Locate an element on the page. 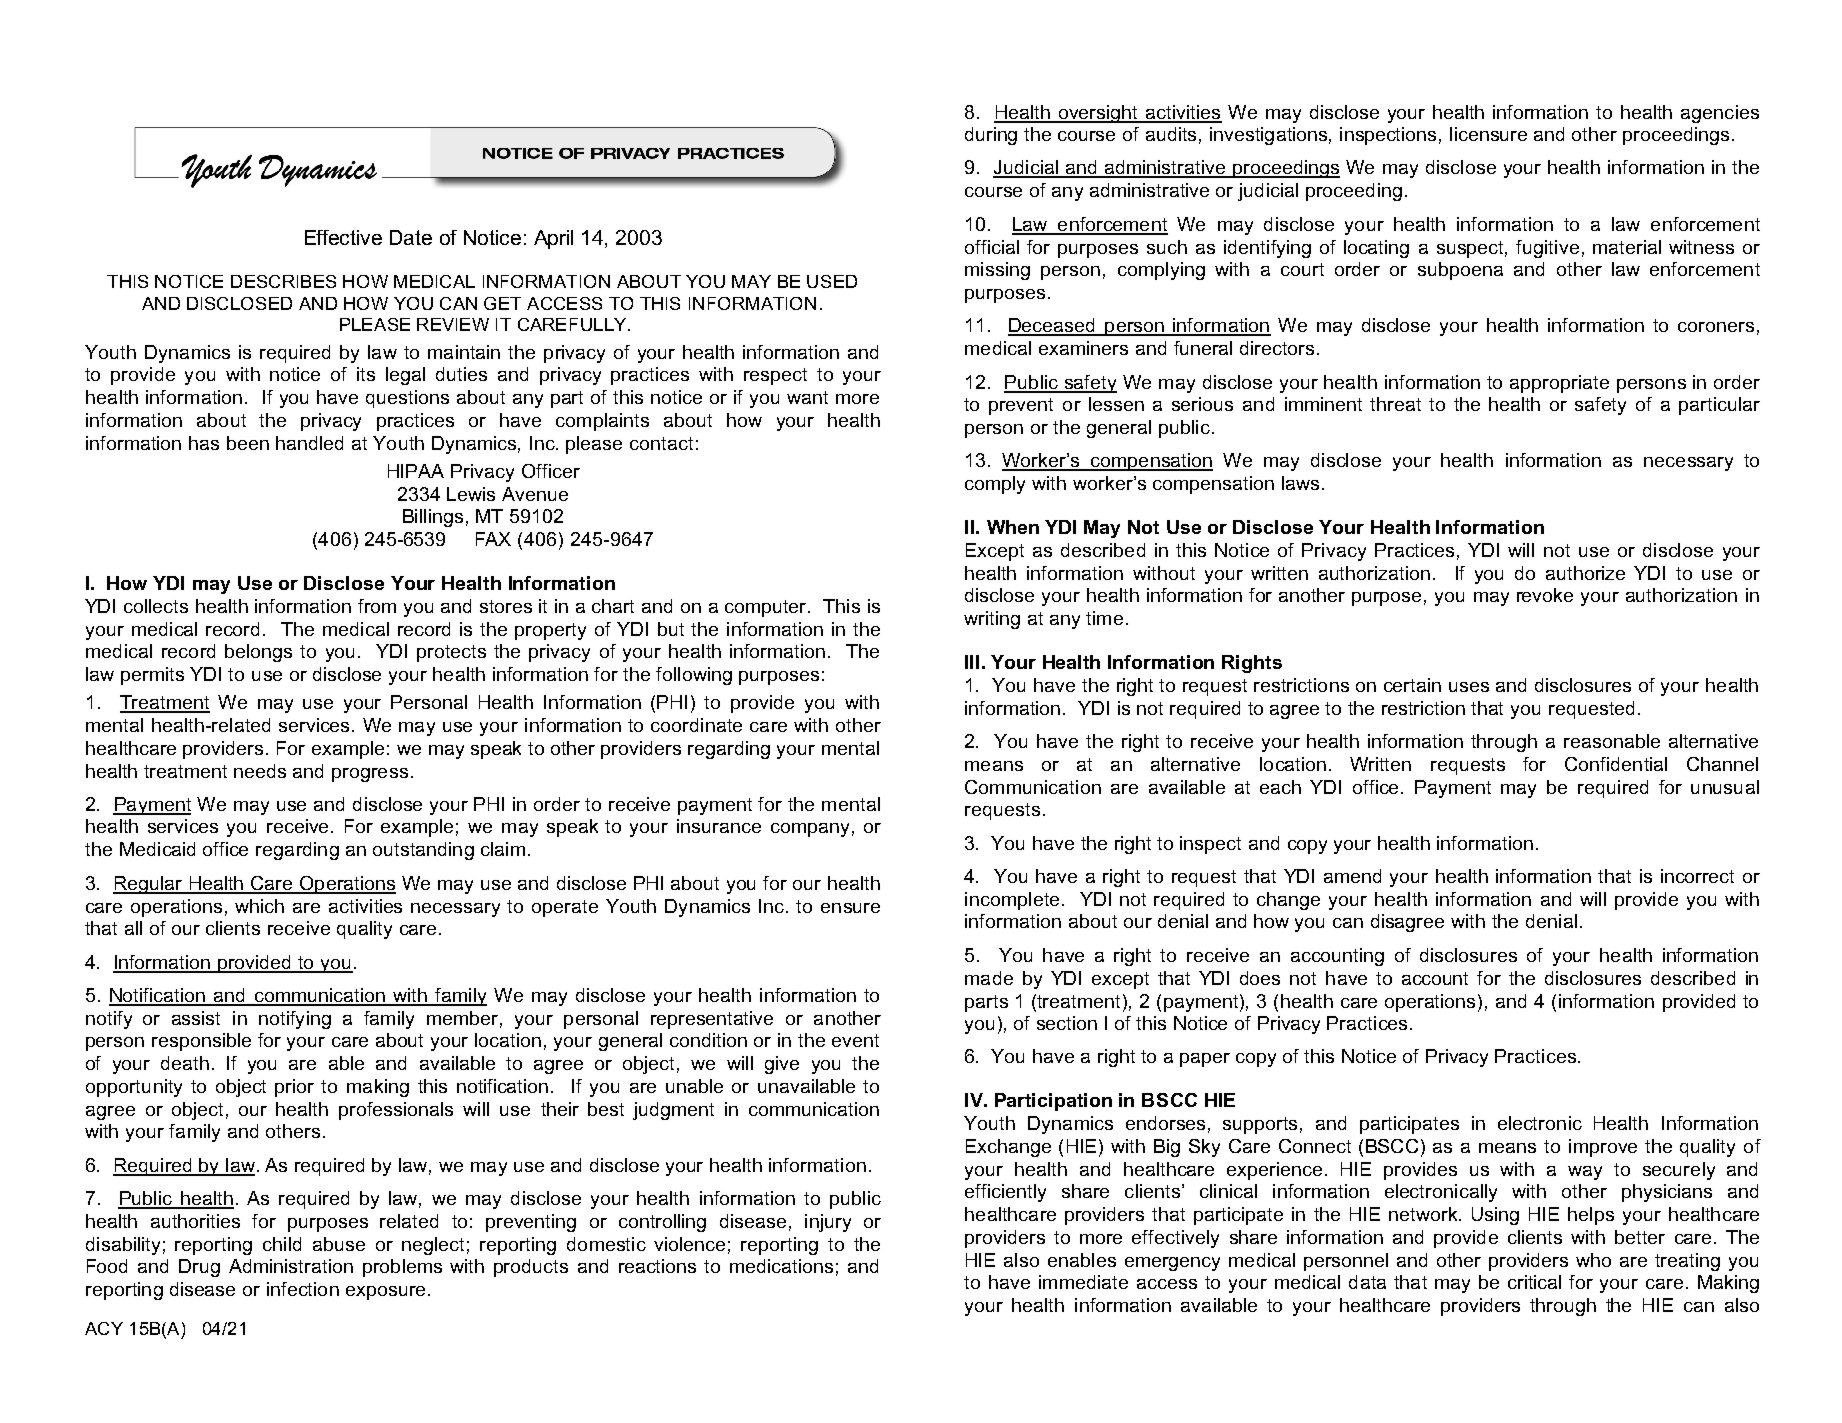 The width and height of the page is (1842, 1423). III is located at coordinates (972, 662).
